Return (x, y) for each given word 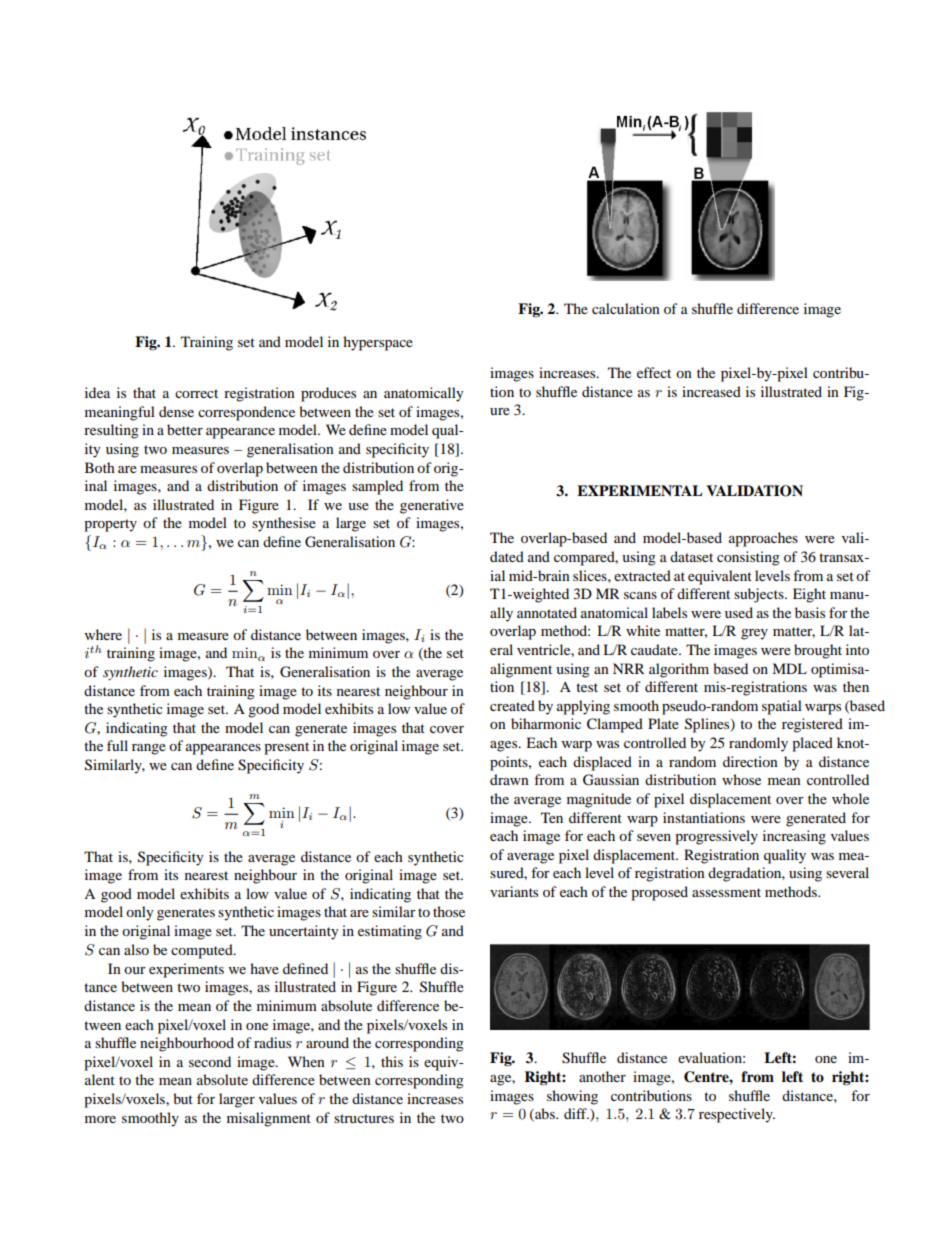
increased (711, 391)
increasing (794, 837)
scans (640, 595)
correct (196, 393)
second (210, 1061)
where (103, 634)
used (739, 612)
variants (514, 891)
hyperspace (378, 343)
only (140, 913)
